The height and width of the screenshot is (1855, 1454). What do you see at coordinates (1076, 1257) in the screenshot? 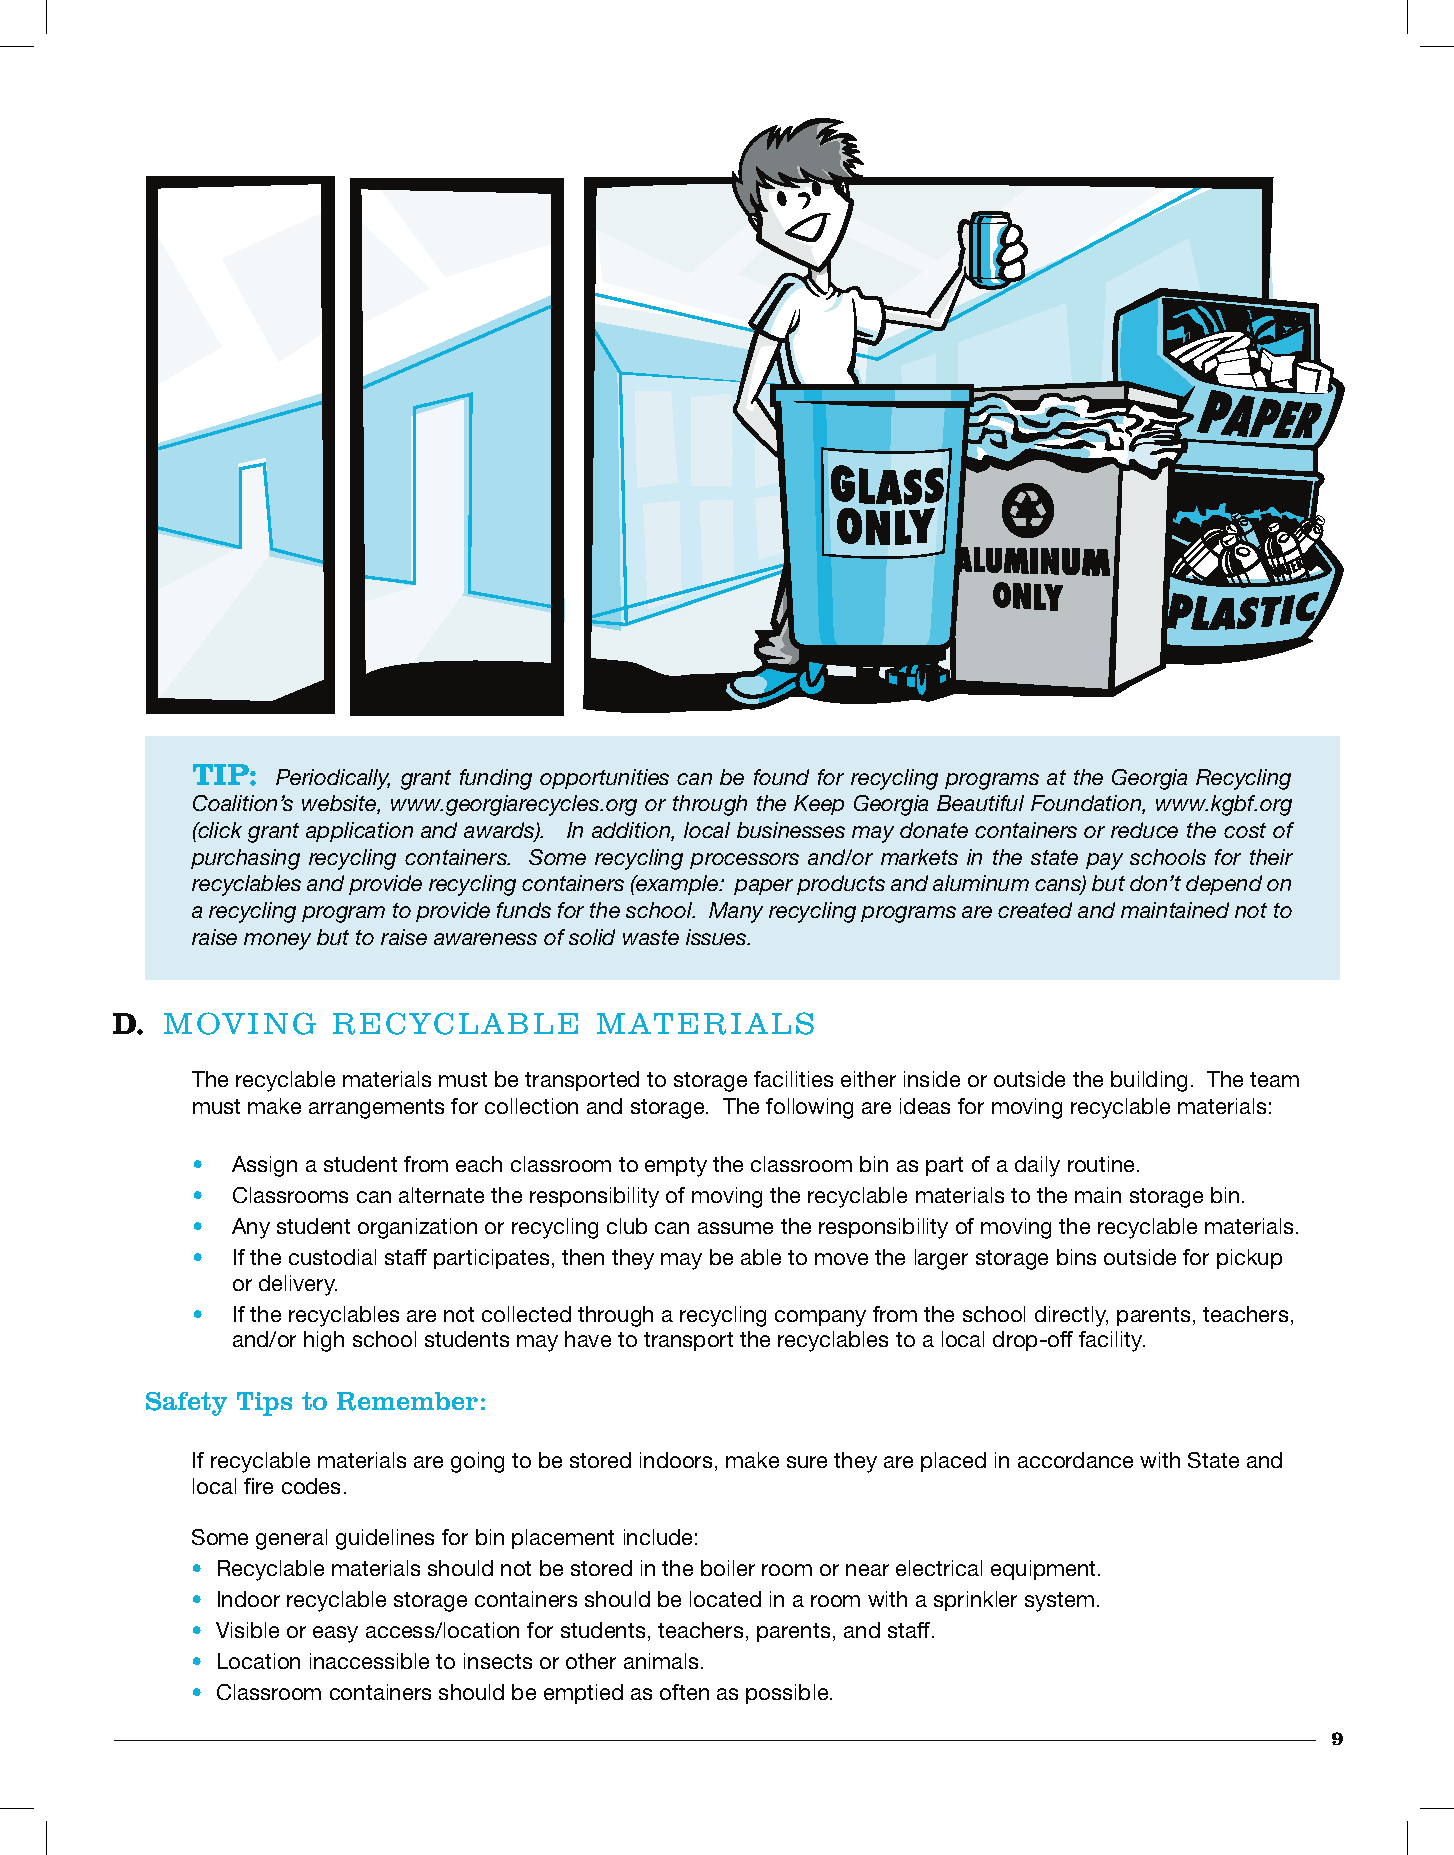
I see `bins` at bounding box center [1076, 1257].
